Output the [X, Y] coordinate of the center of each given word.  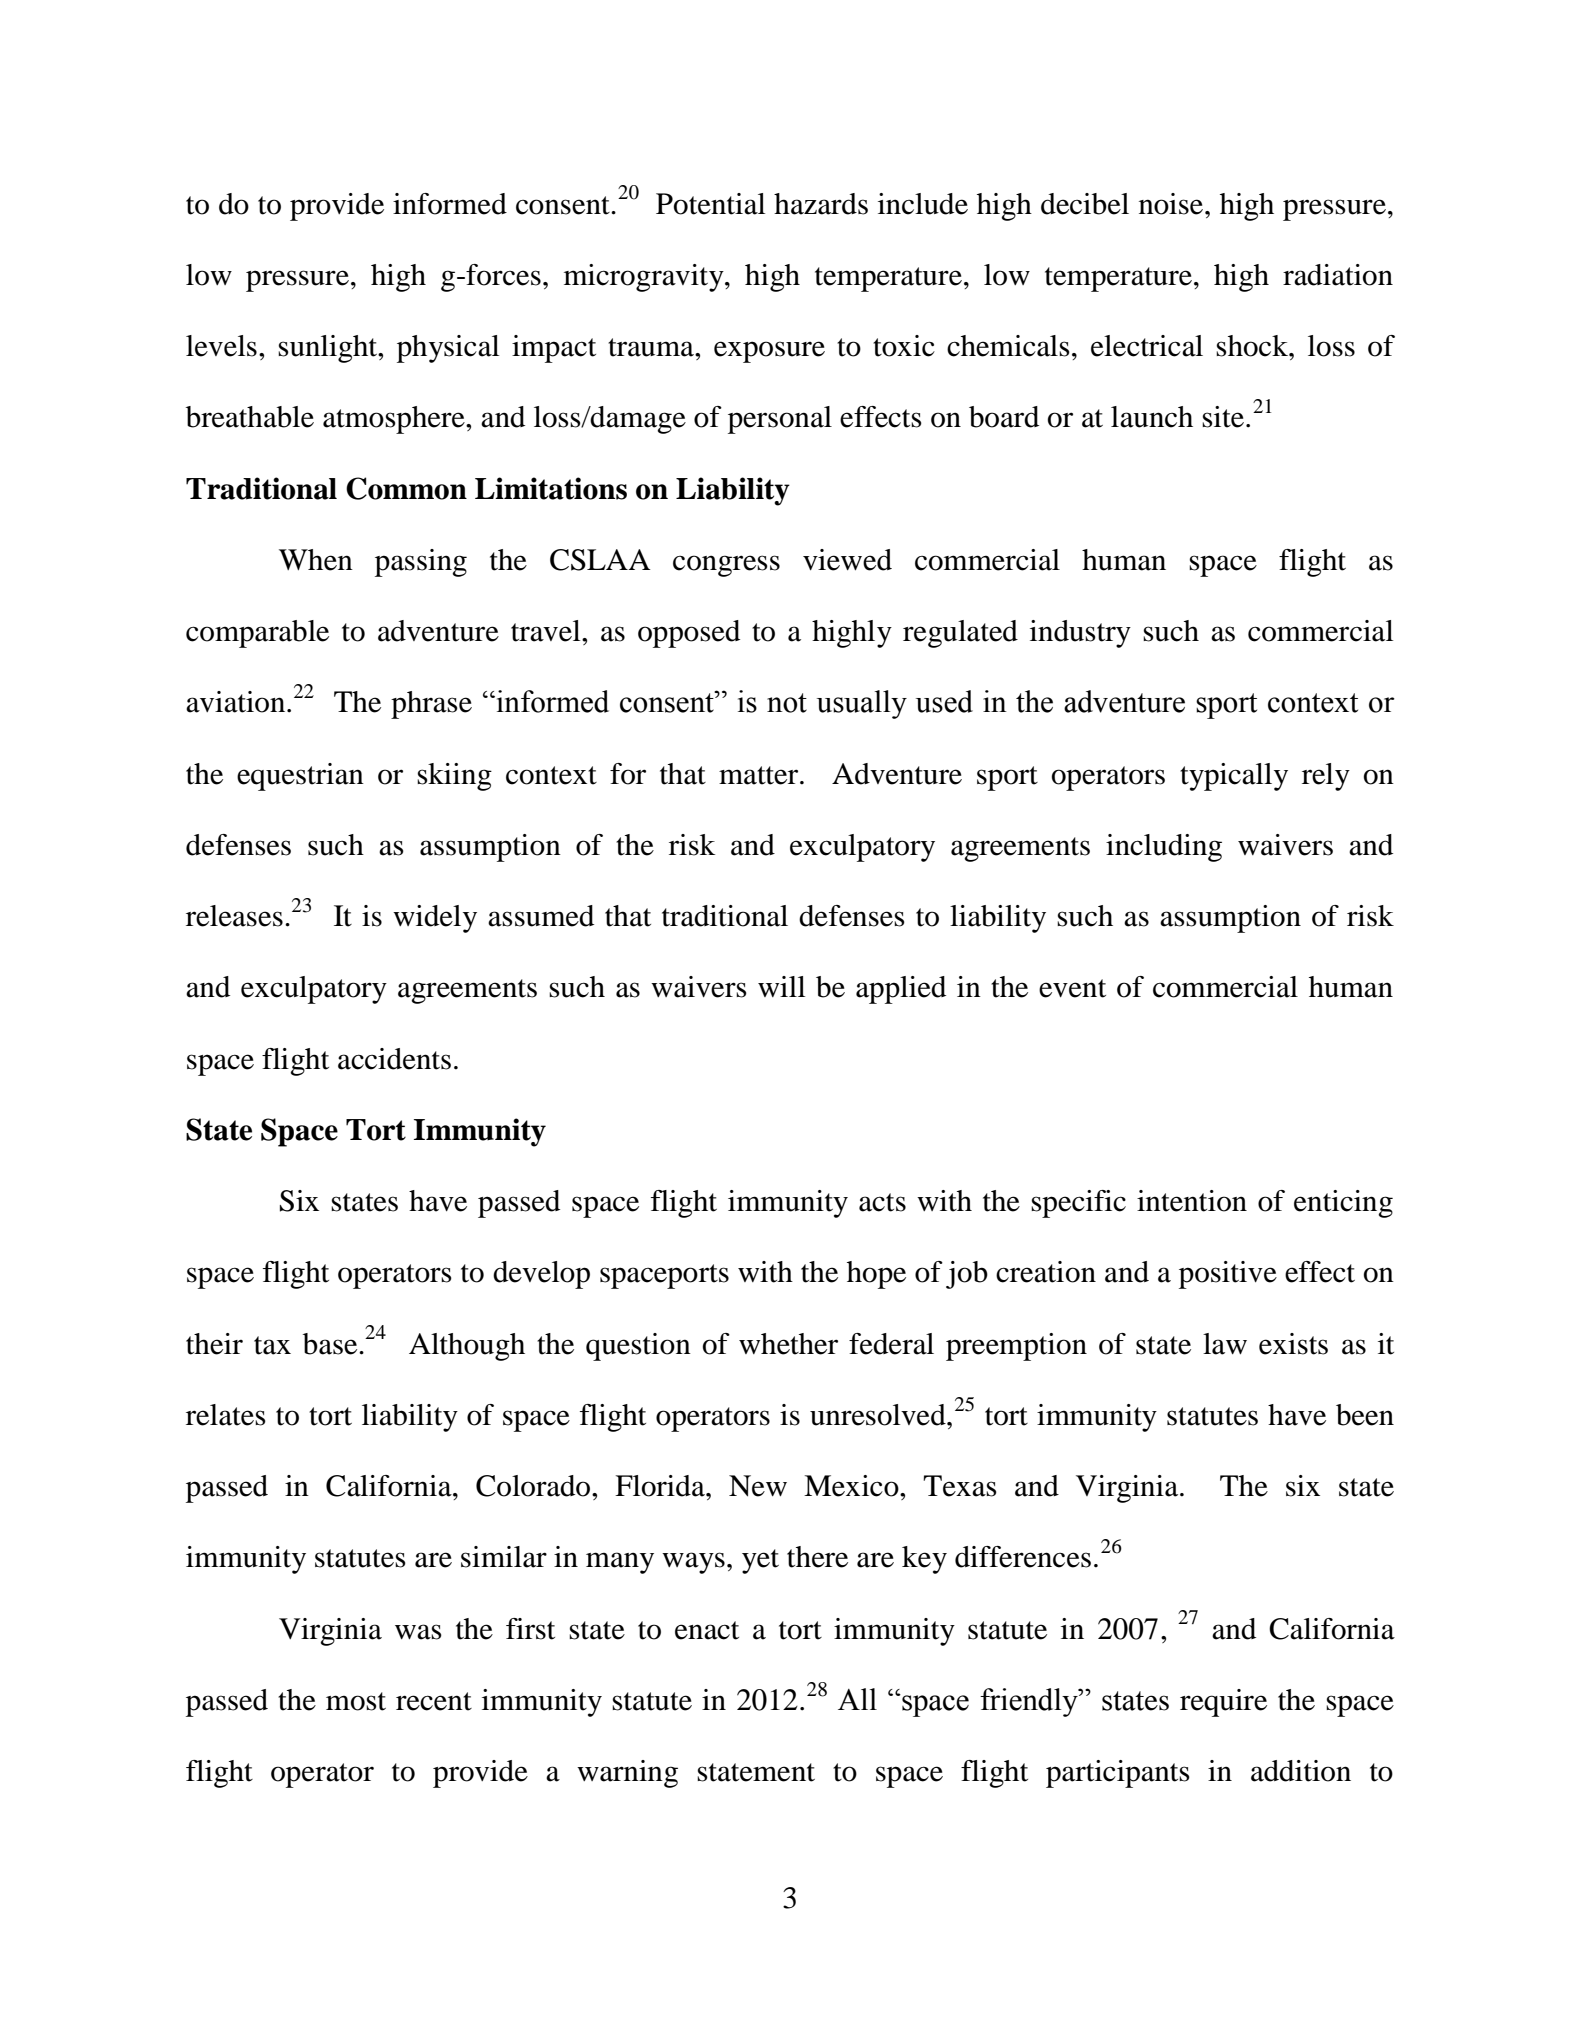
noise [1172, 204]
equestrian [300, 777]
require [1223, 1703]
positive [1228, 1275]
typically [1234, 777]
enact [707, 1630]
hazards [821, 204]
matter [760, 775]
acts [882, 1202]
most [356, 1701]
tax [272, 1345]
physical [448, 349]
